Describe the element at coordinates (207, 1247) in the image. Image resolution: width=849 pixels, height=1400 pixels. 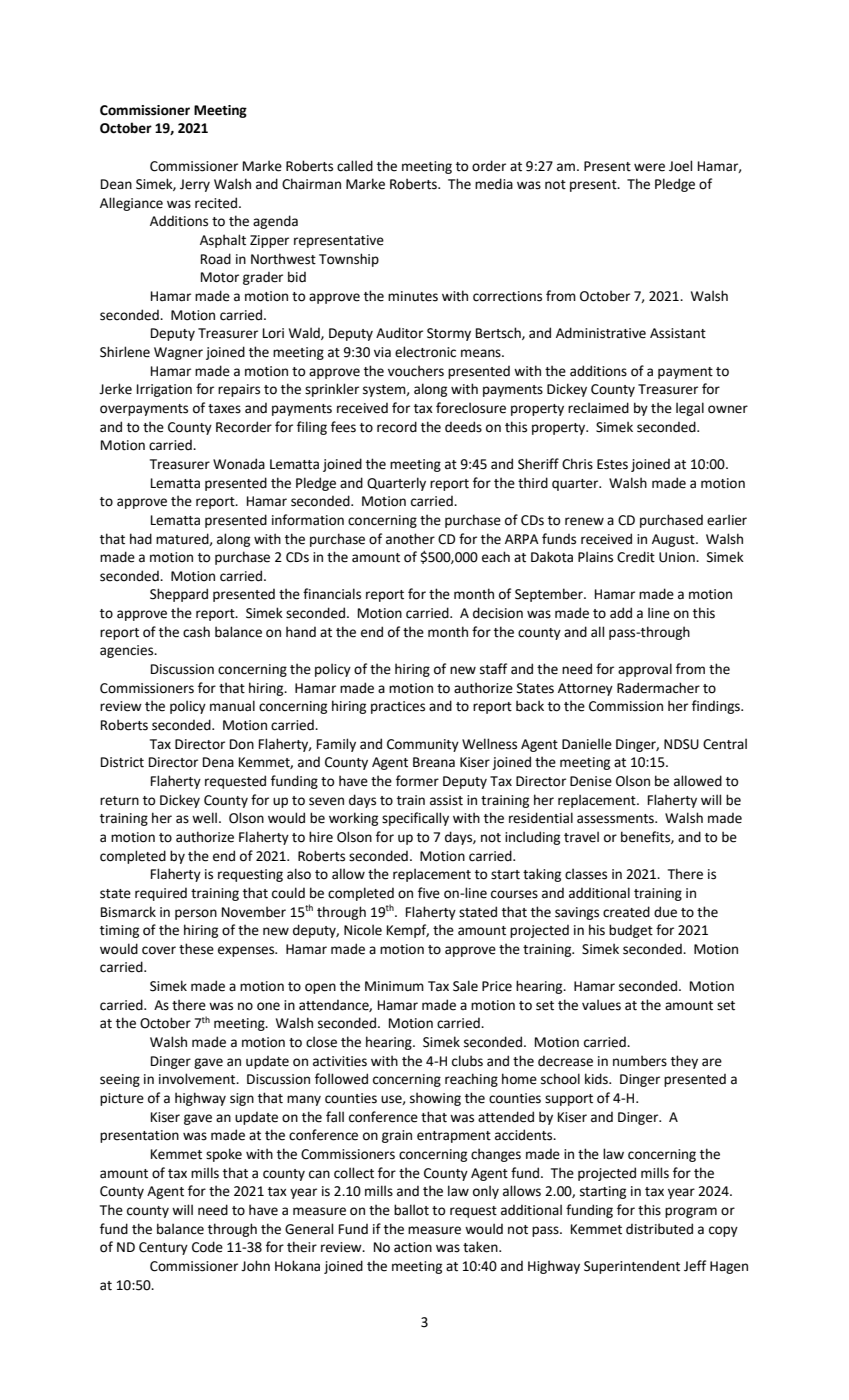
I see `Code` at that location.
